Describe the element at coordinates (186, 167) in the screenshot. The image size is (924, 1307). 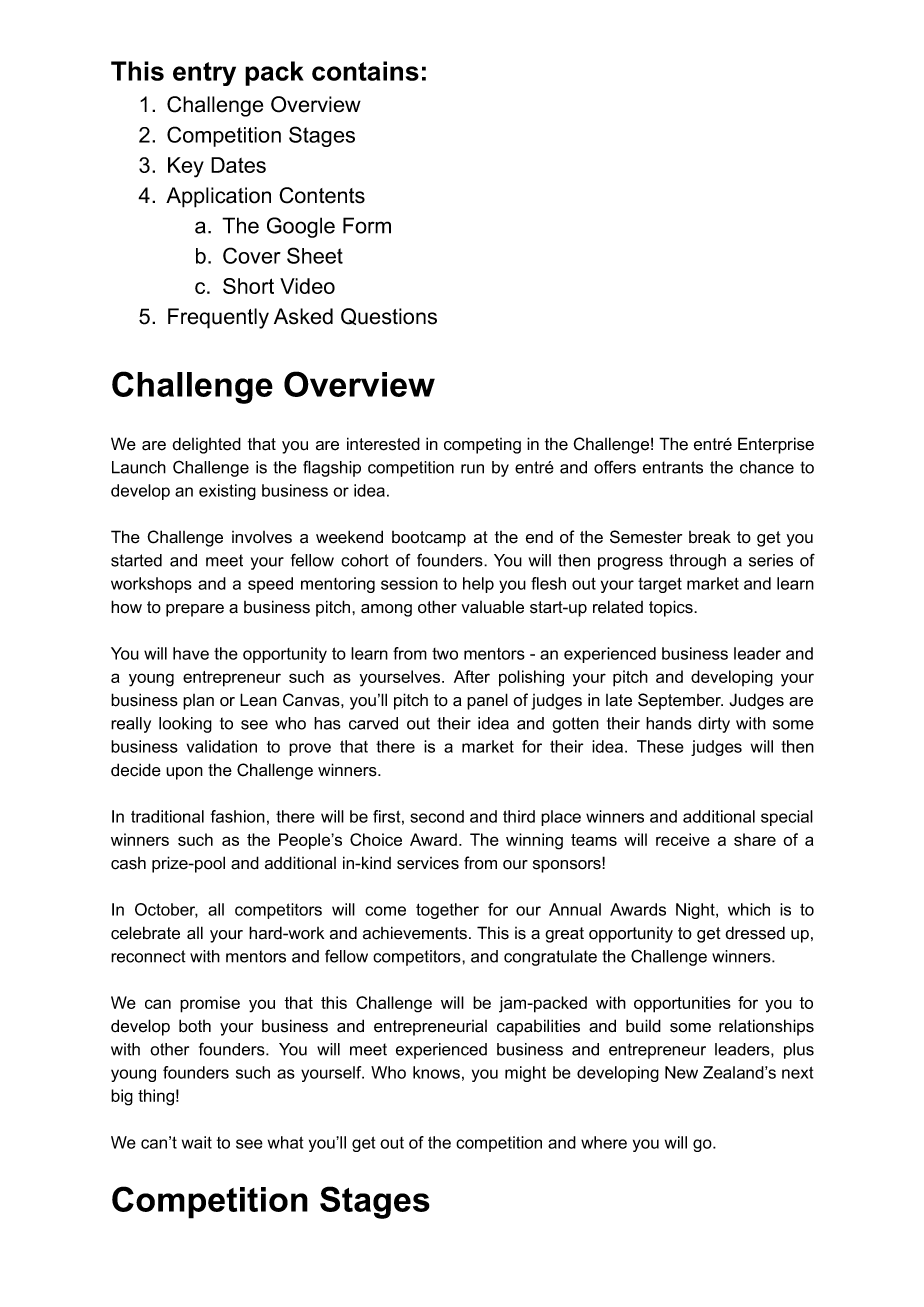
I see `Key` at that location.
